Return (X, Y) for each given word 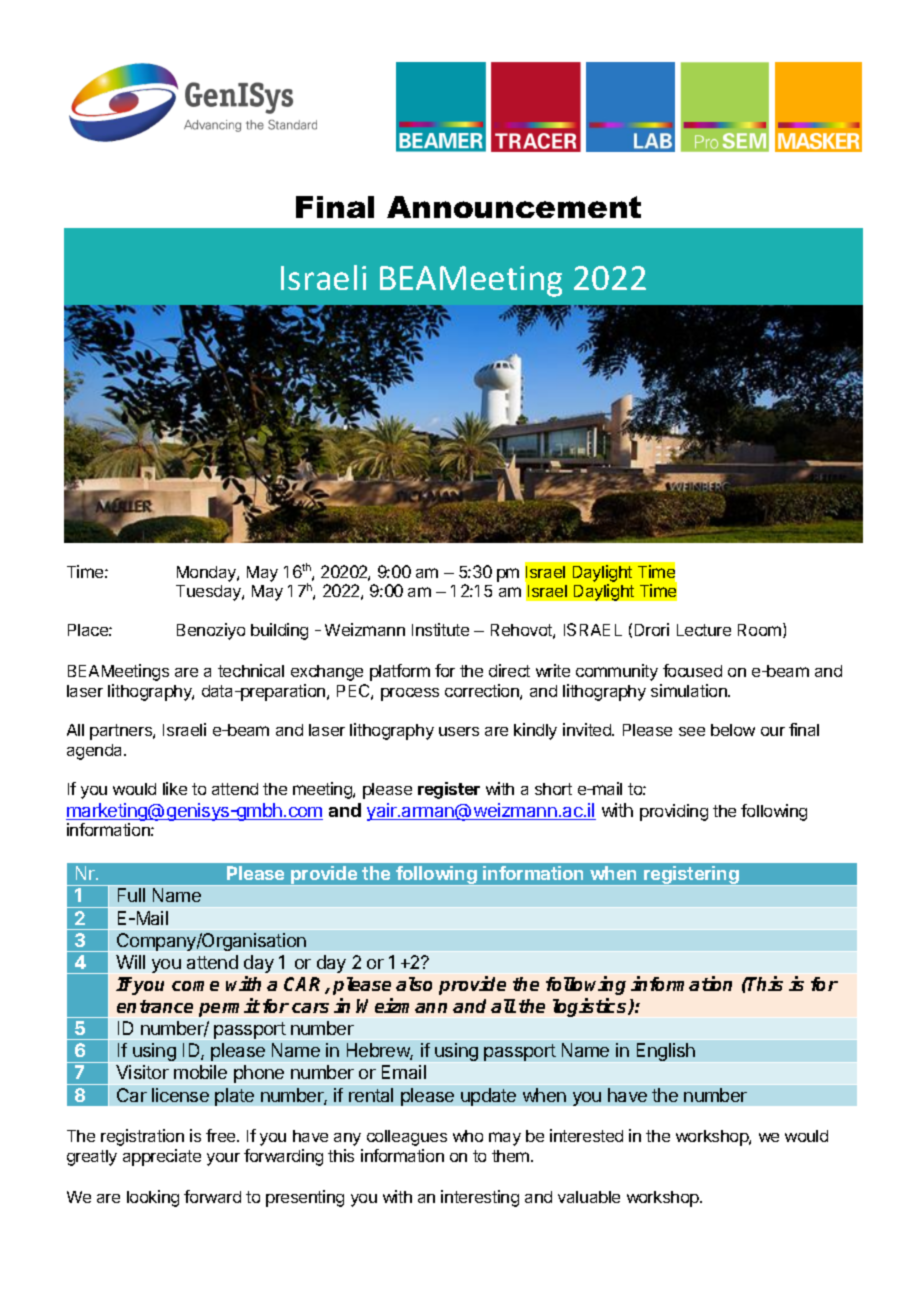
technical (251, 670)
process (410, 694)
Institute (440, 629)
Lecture (704, 630)
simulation (690, 690)
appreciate (162, 1157)
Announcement (514, 207)
